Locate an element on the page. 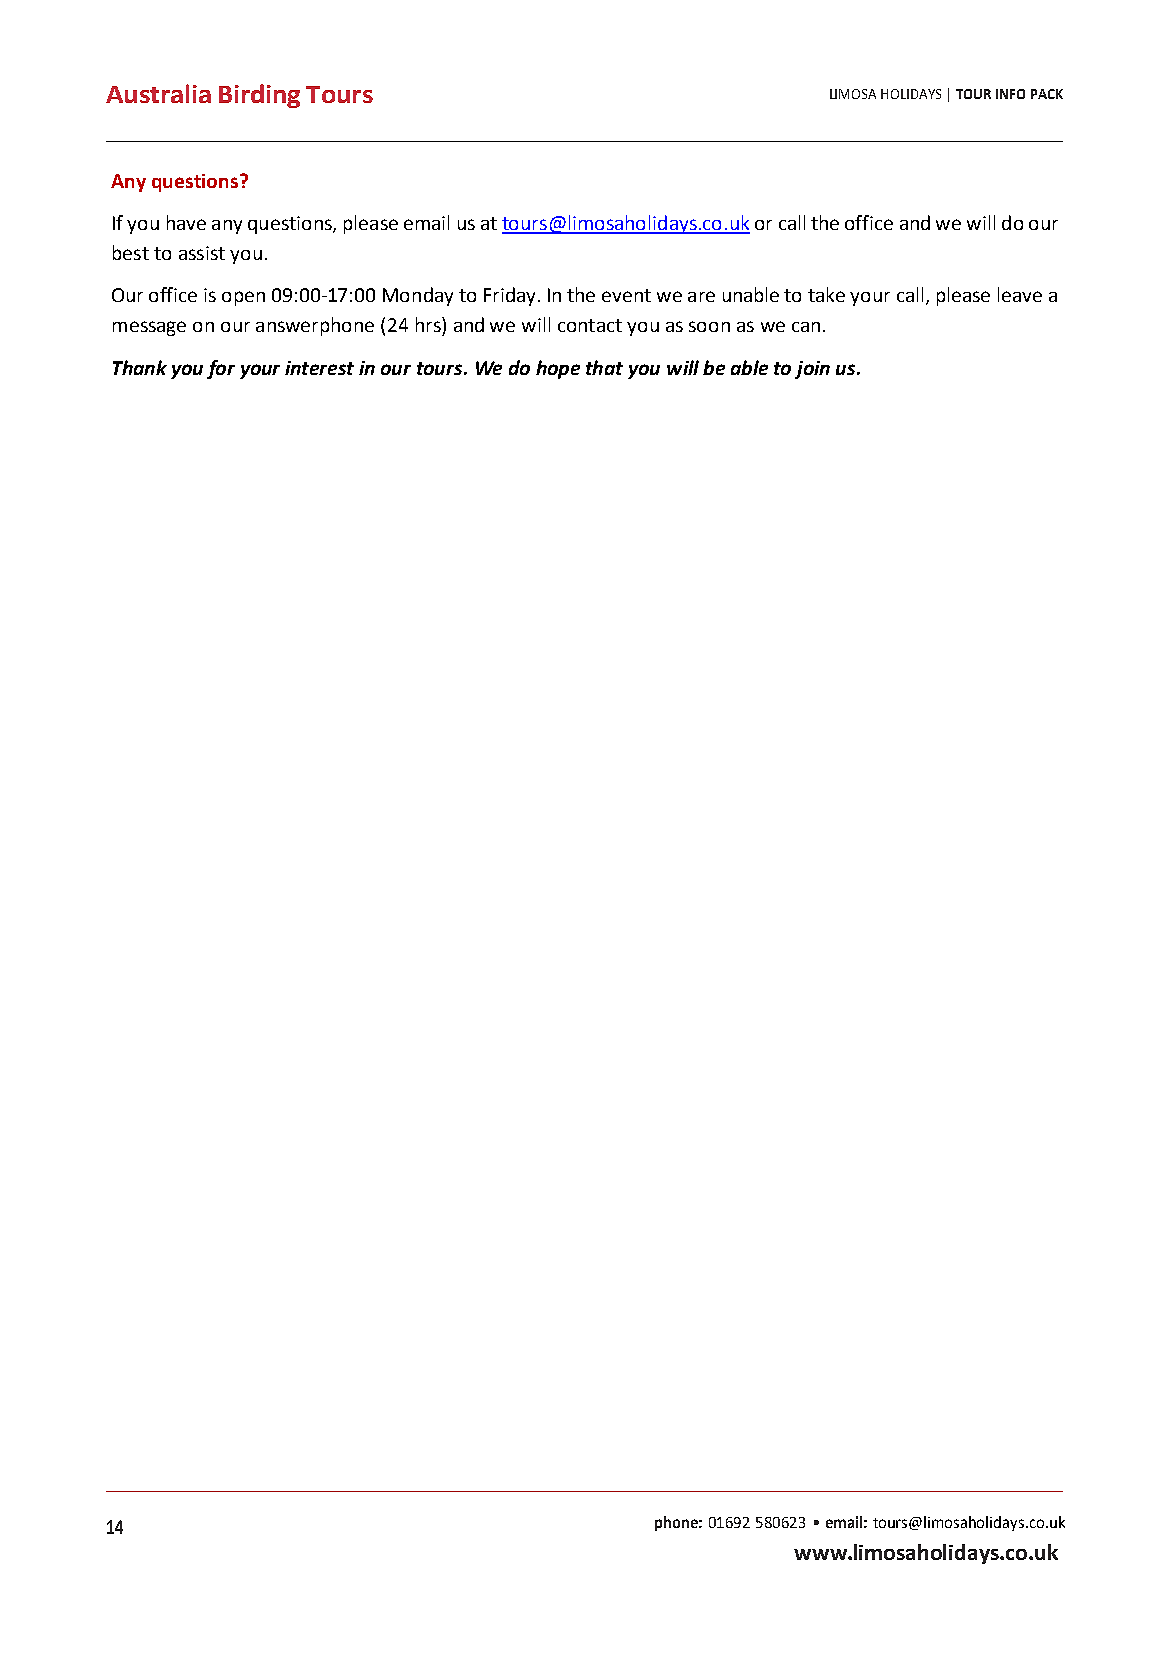 Image resolution: width=1170 pixels, height=1654 pixels. INFO is located at coordinates (1010, 94).
